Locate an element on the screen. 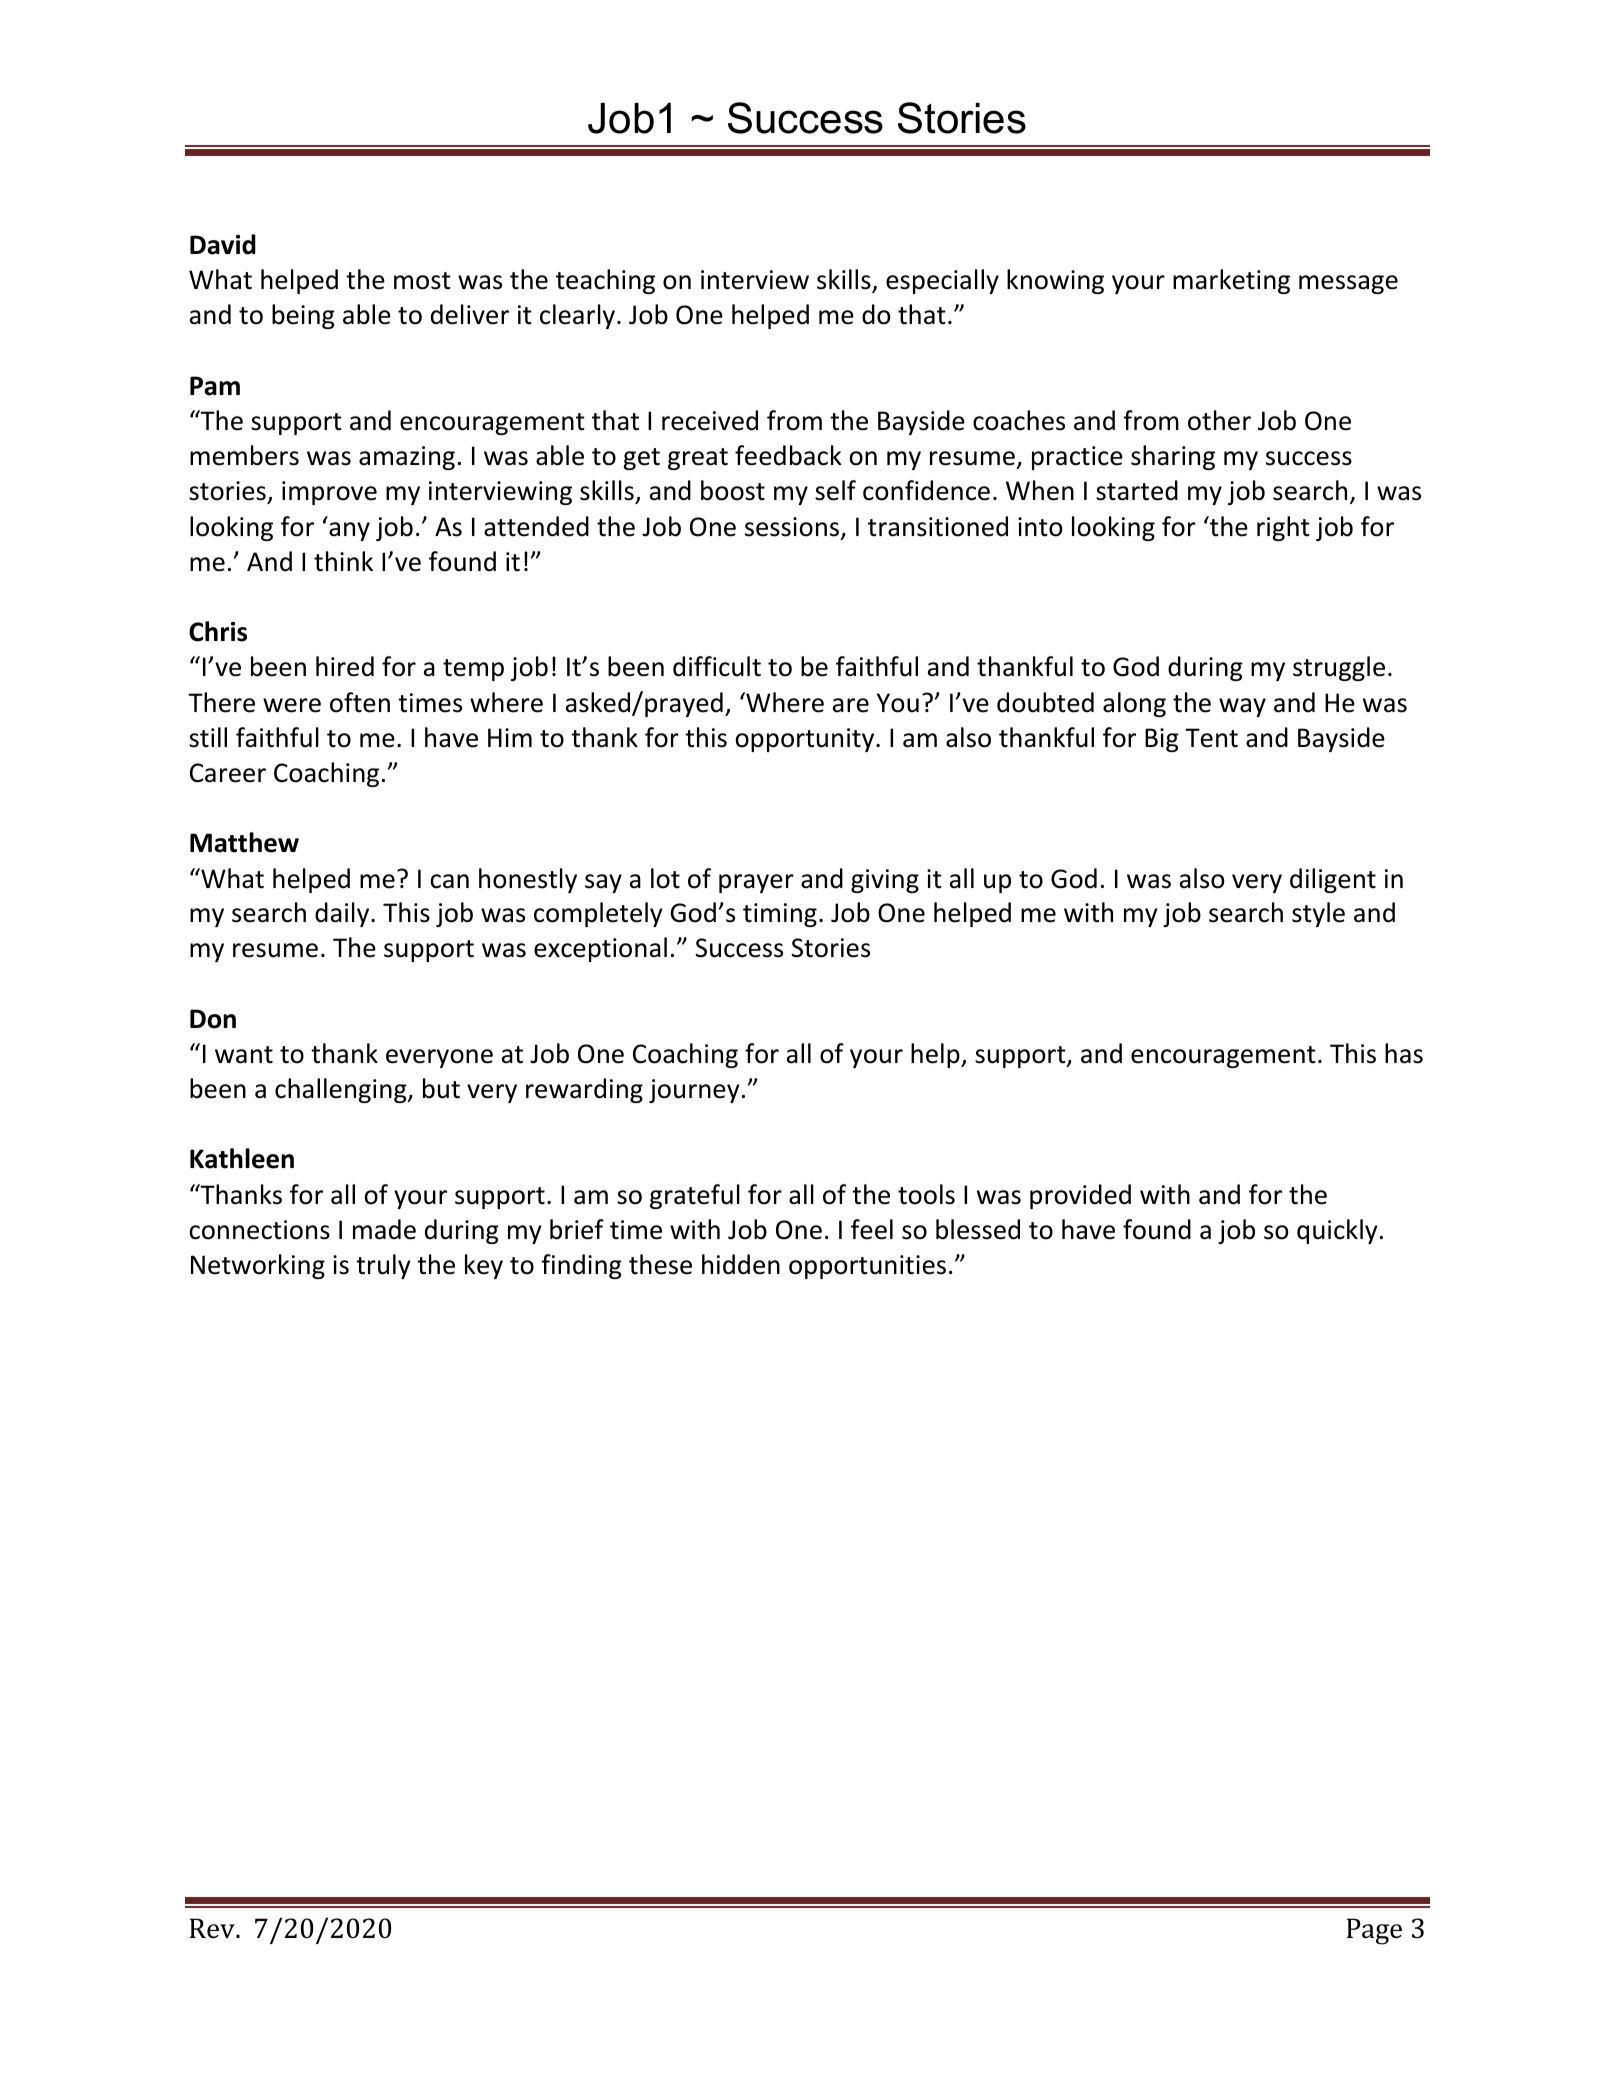  Page is located at coordinates (1374, 1931).
